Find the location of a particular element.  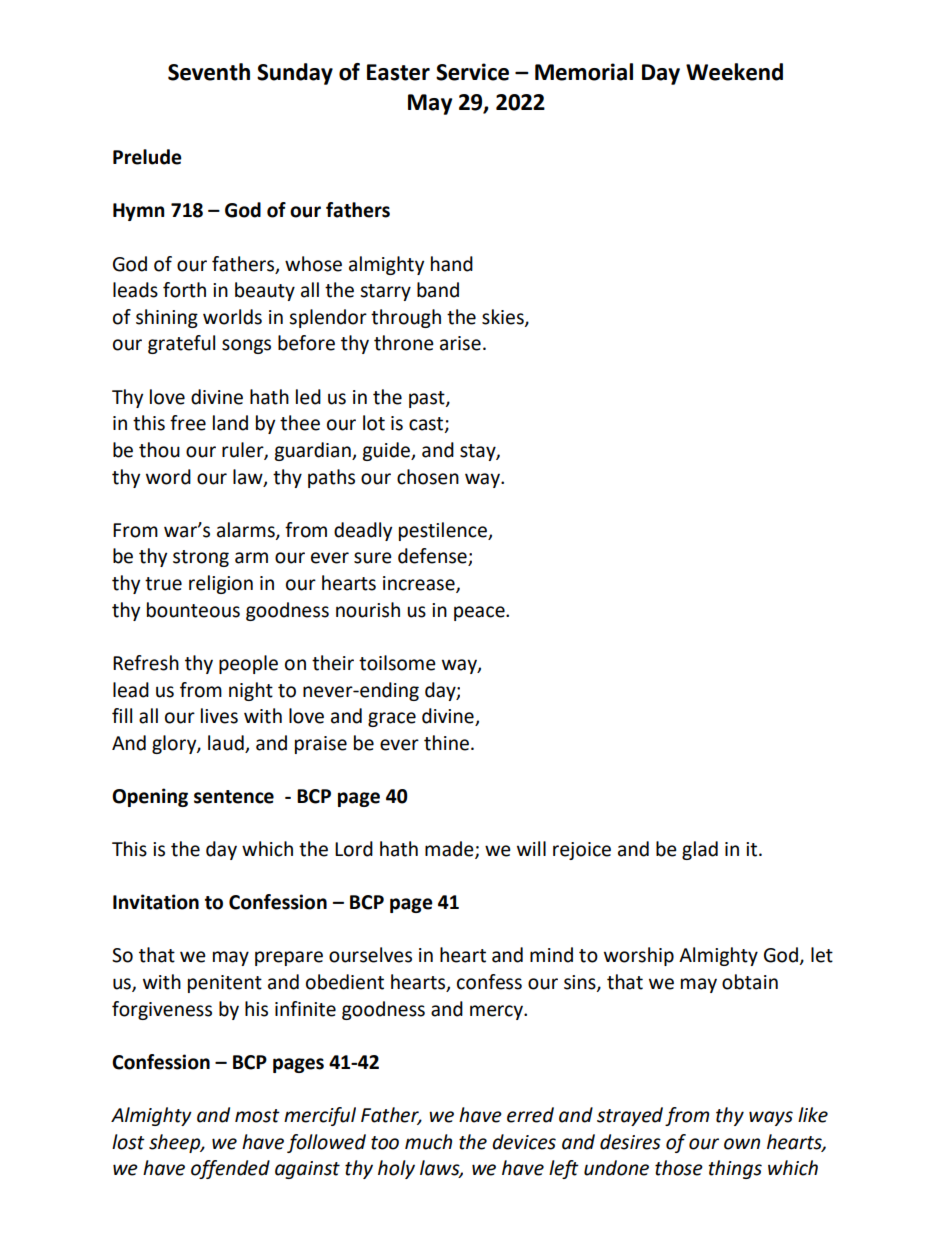

Service is located at coordinates (472, 72).
